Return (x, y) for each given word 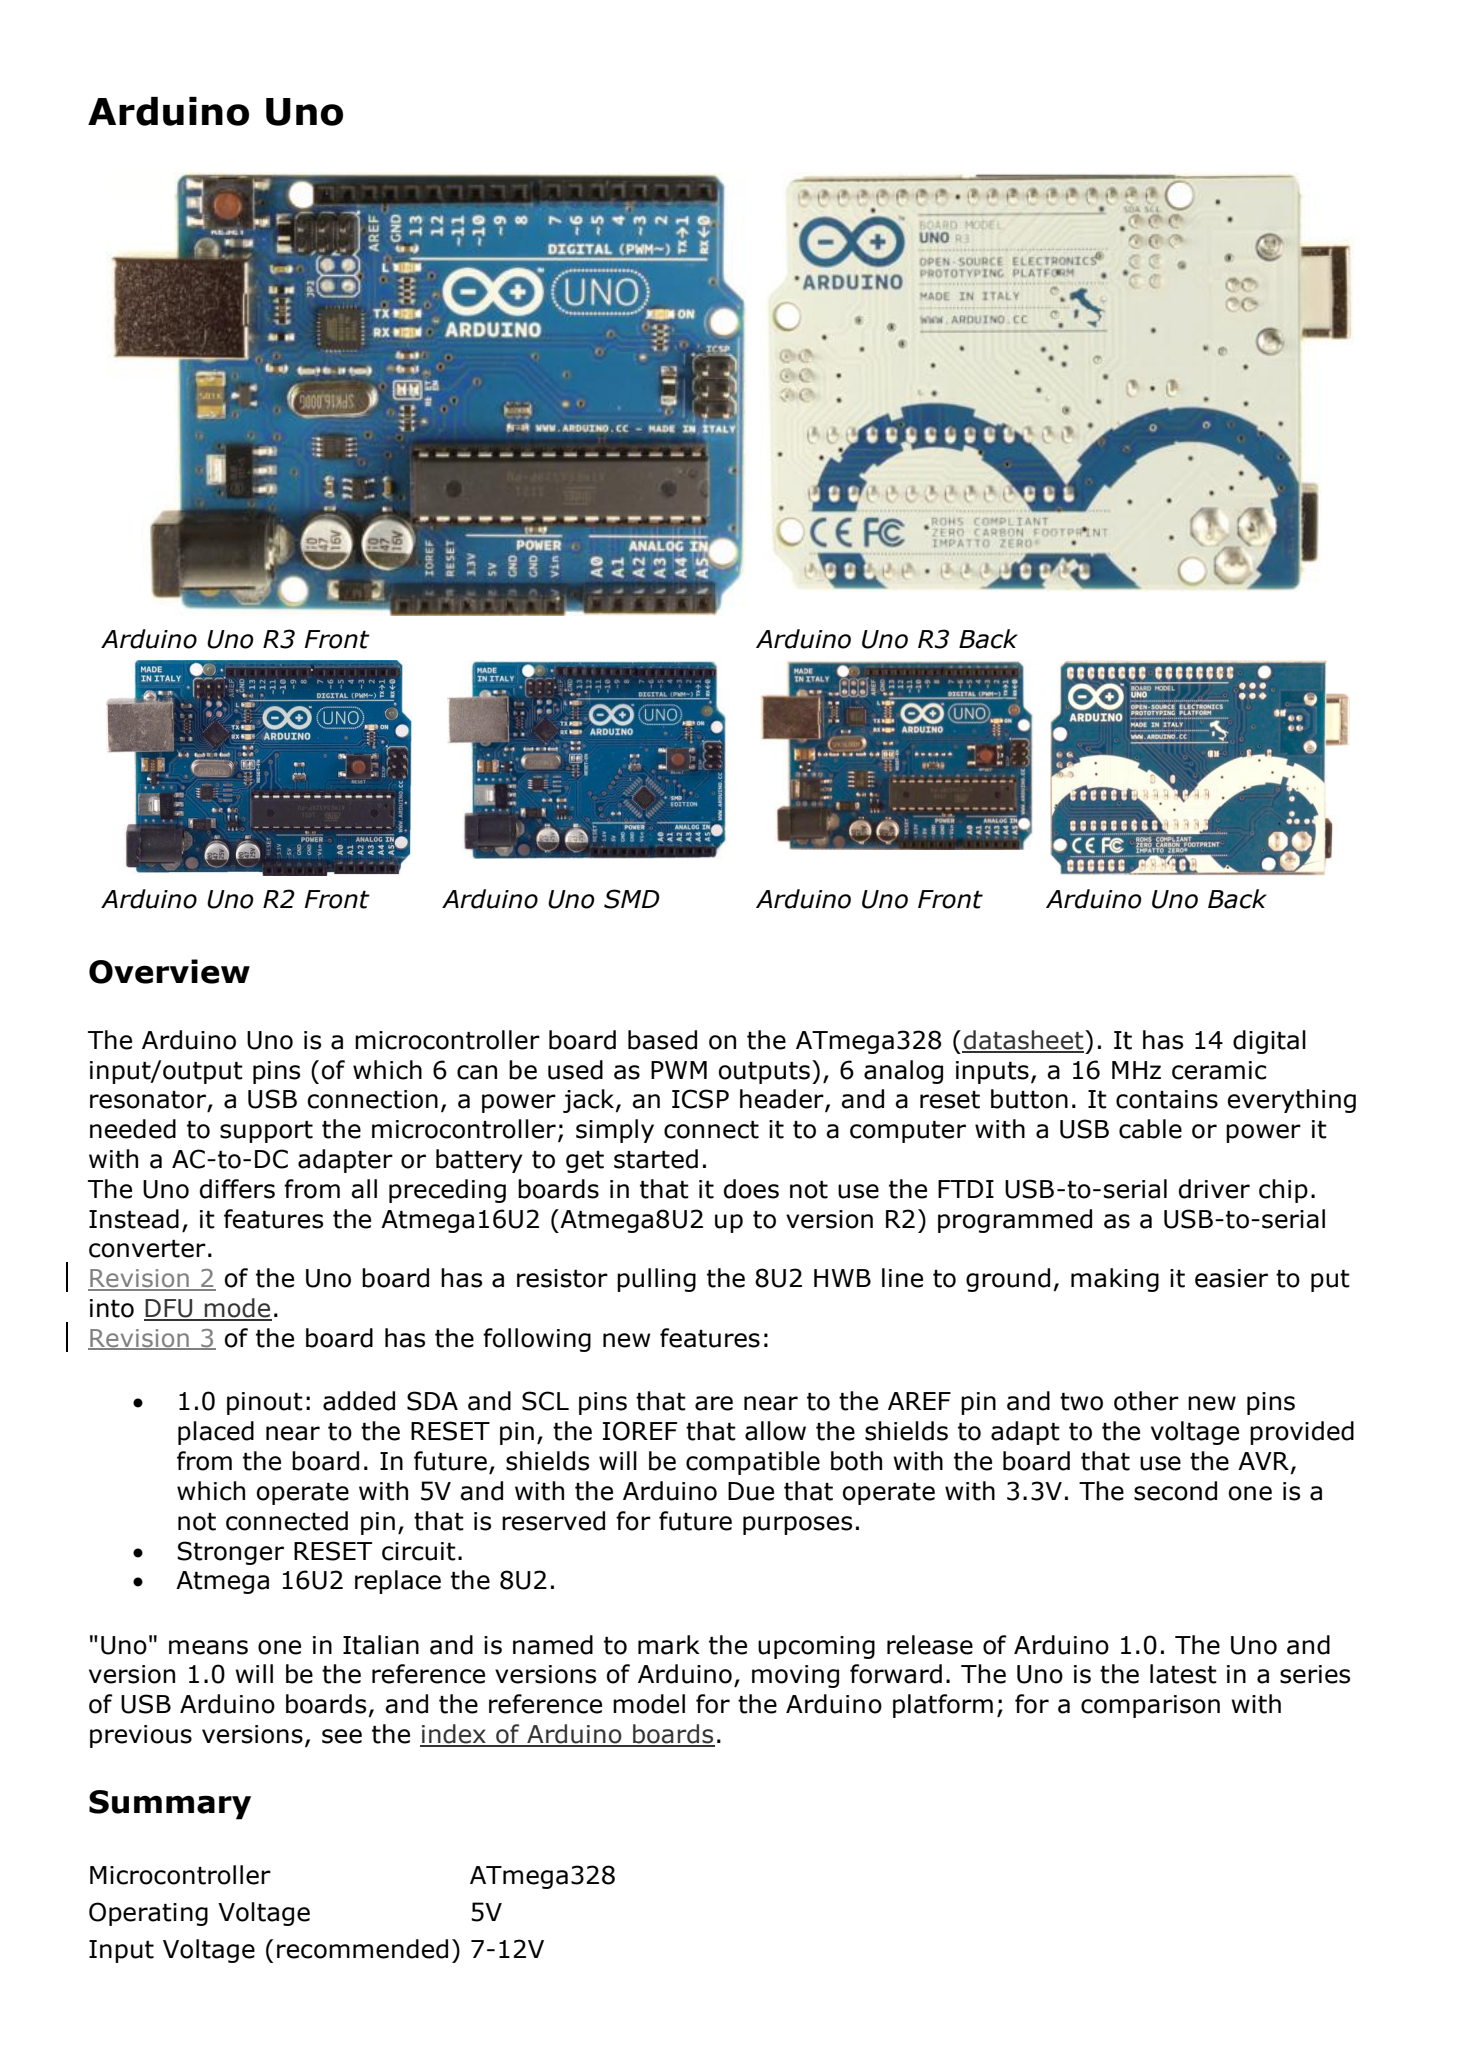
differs (237, 1189)
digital (1269, 1042)
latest (1183, 1674)
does (751, 1189)
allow (775, 1431)
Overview (169, 971)
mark (669, 1645)
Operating (148, 1914)
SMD (632, 899)
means (208, 1647)
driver (1214, 1189)
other (1146, 1401)
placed (216, 1433)
